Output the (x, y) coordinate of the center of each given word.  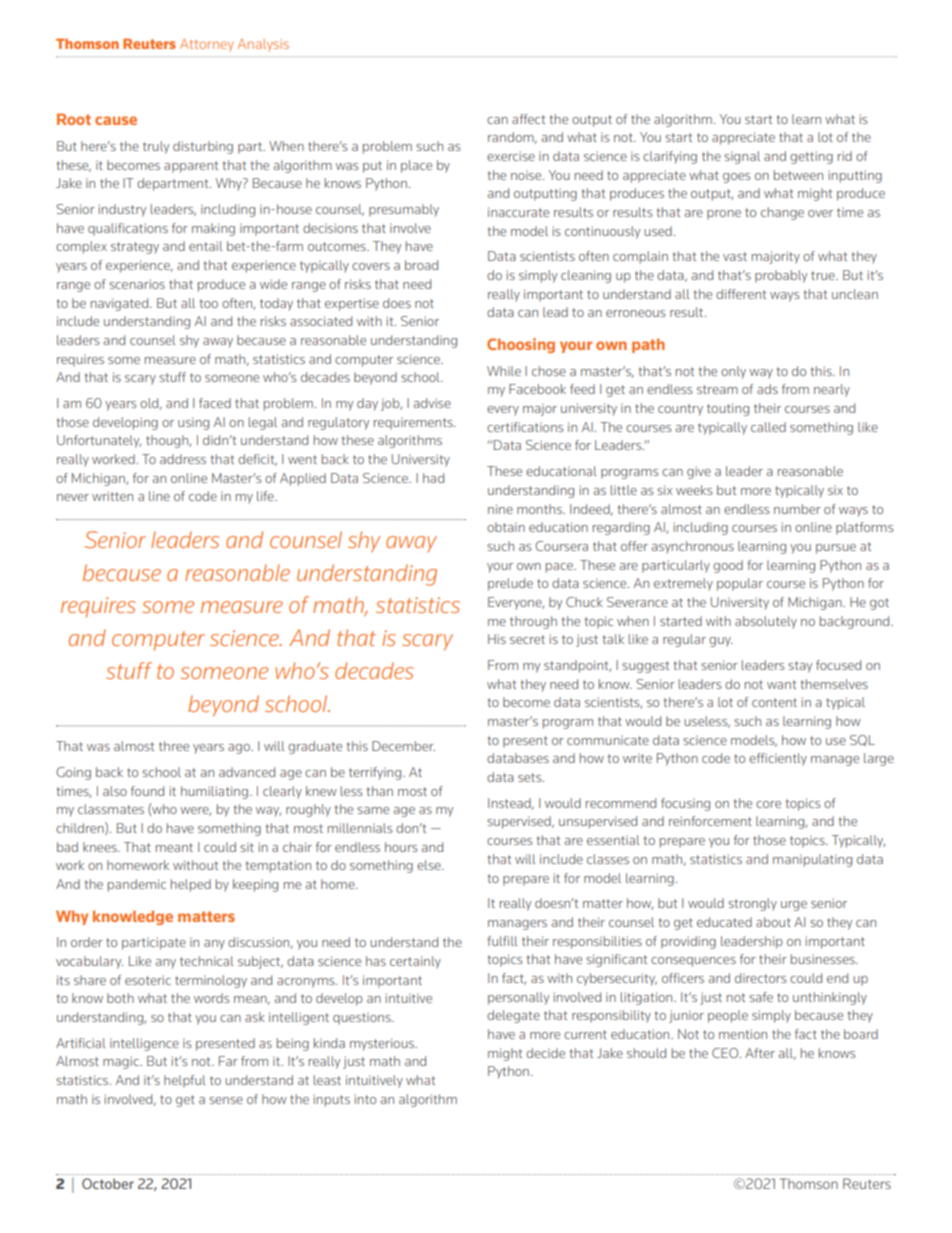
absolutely (766, 622)
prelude (510, 584)
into (365, 1099)
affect (528, 119)
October (108, 1183)
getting (811, 157)
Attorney (207, 45)
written (112, 496)
